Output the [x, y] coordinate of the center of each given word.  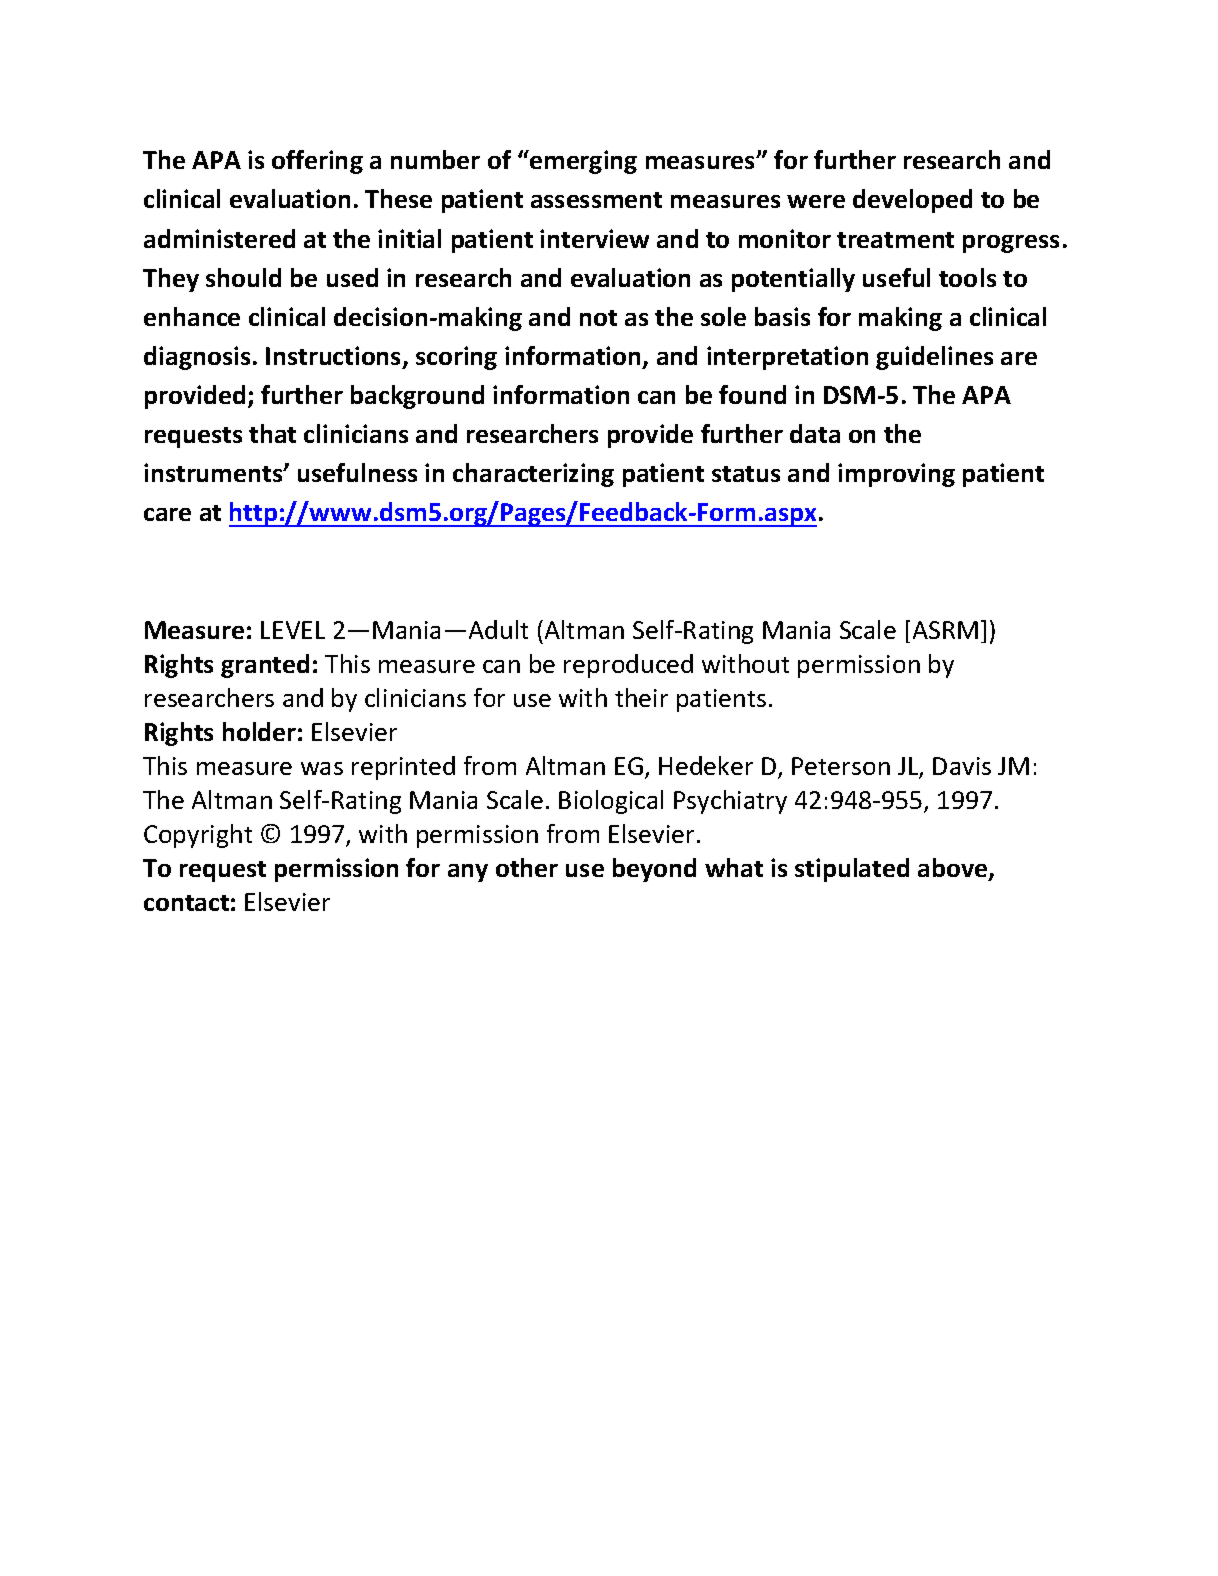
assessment [596, 200]
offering [317, 162]
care [167, 514]
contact [186, 903]
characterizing [533, 475]
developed [912, 201]
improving [896, 475]
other [527, 867]
